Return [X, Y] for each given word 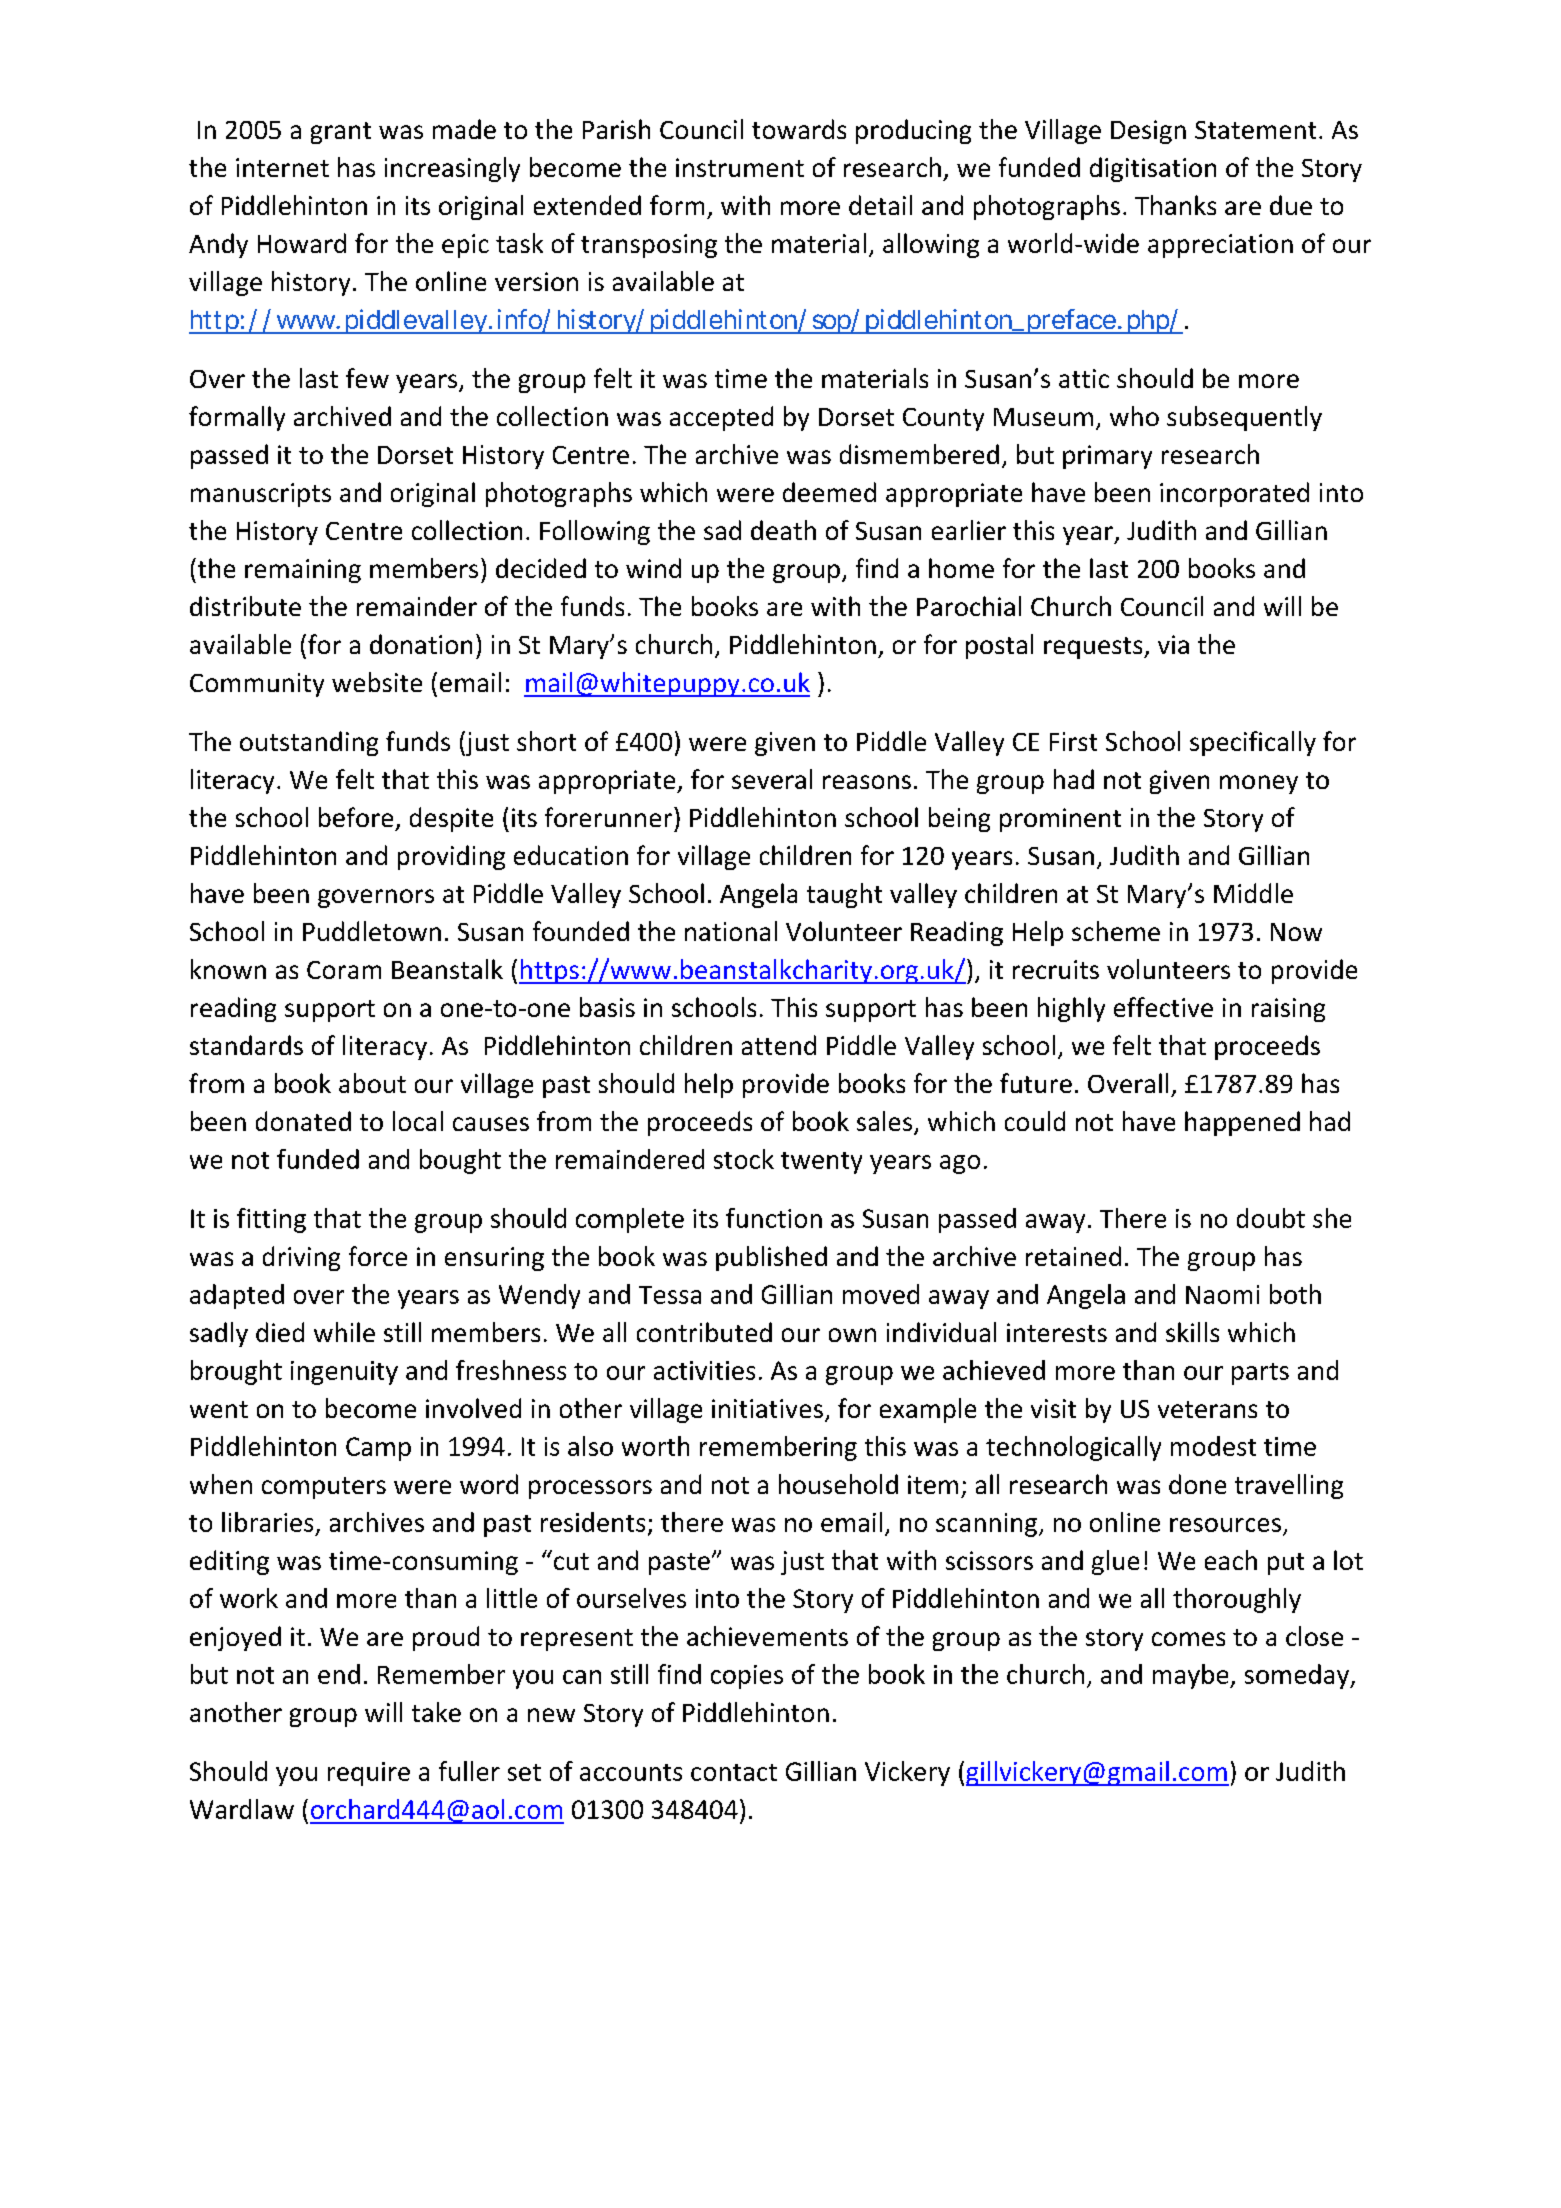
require [369, 1774]
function [774, 1218]
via [1173, 644]
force [378, 1256]
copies [747, 1677]
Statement [1255, 130]
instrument [740, 167]
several [772, 779]
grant [341, 133]
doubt [1271, 1218]
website [377, 682]
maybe [1192, 1676]
